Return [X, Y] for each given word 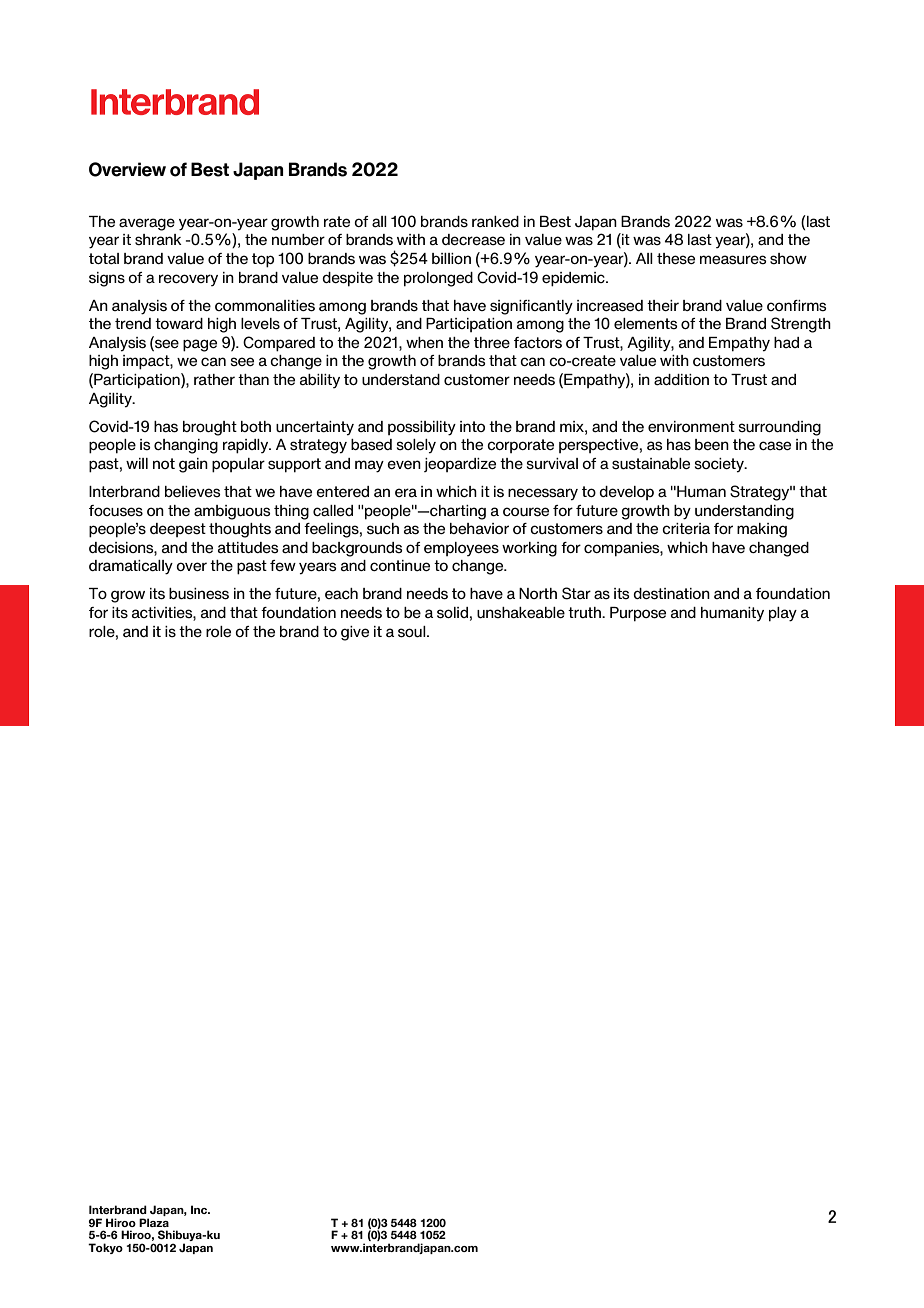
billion [451, 258]
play [783, 614]
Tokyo [105, 1248]
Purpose [638, 614]
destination [671, 594]
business [199, 594]
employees [461, 549]
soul [413, 632]
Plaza [154, 1222]
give [355, 633]
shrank [158, 239]
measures [733, 259]
